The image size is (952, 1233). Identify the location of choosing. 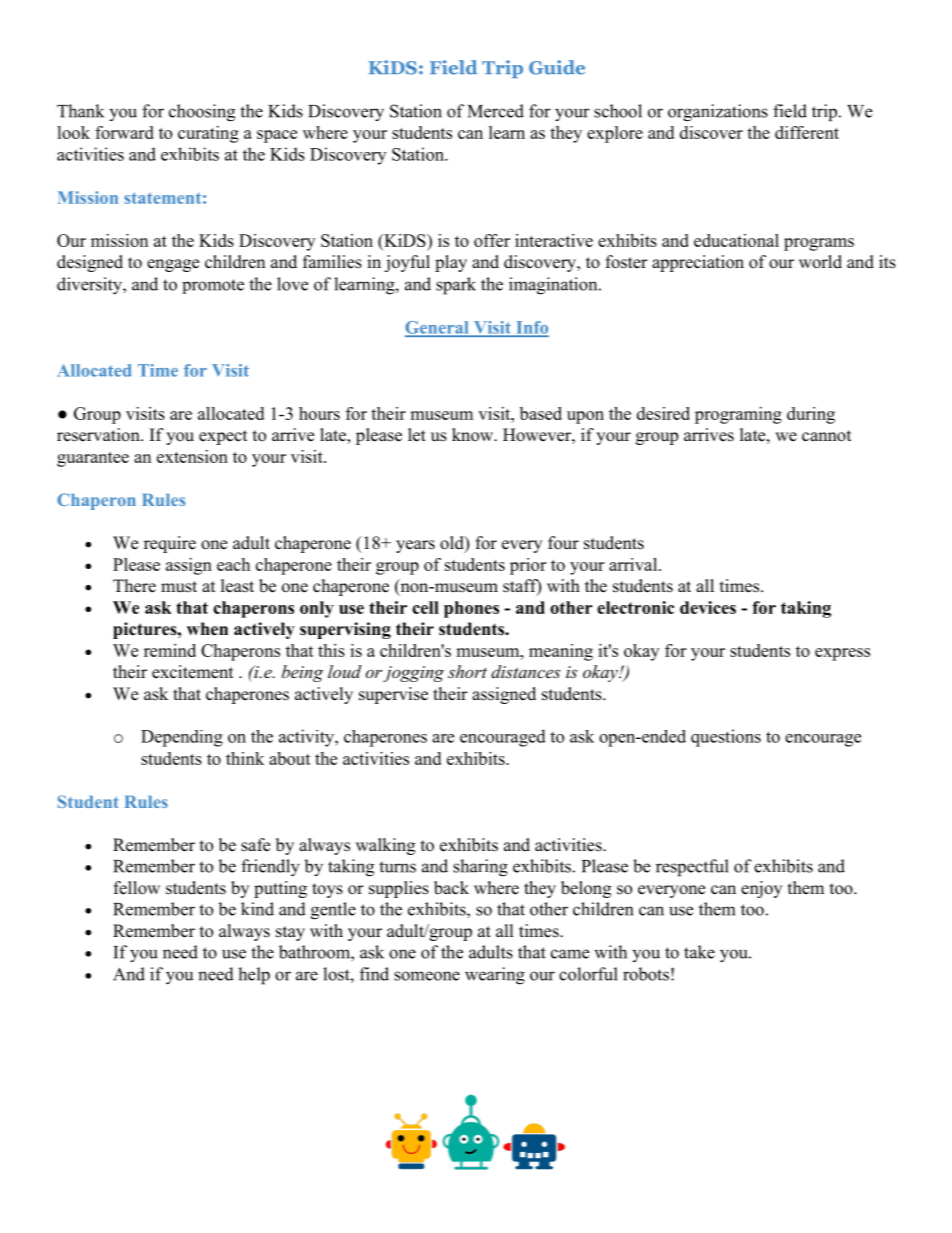
(202, 112).
